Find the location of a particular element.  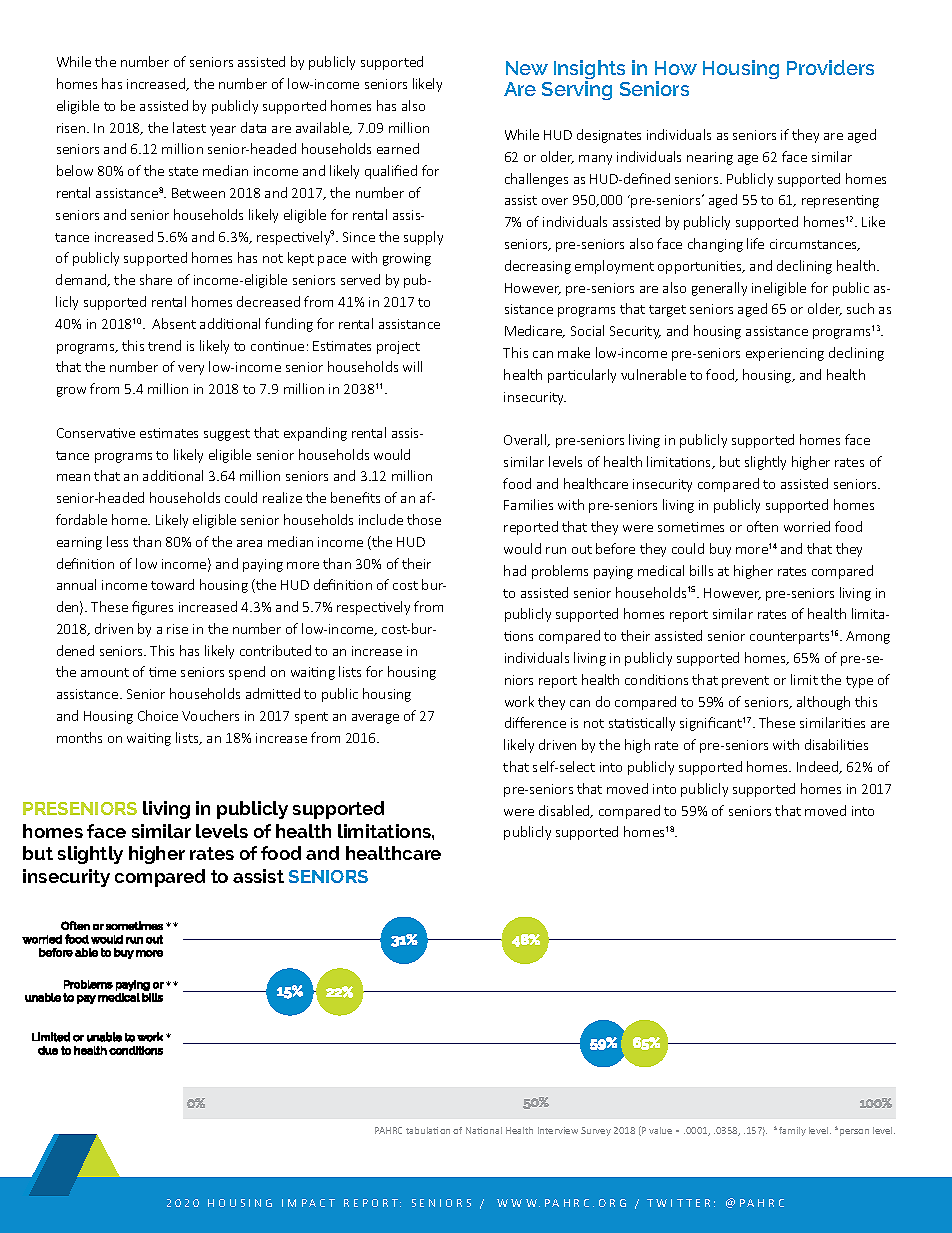

New is located at coordinates (527, 68).
